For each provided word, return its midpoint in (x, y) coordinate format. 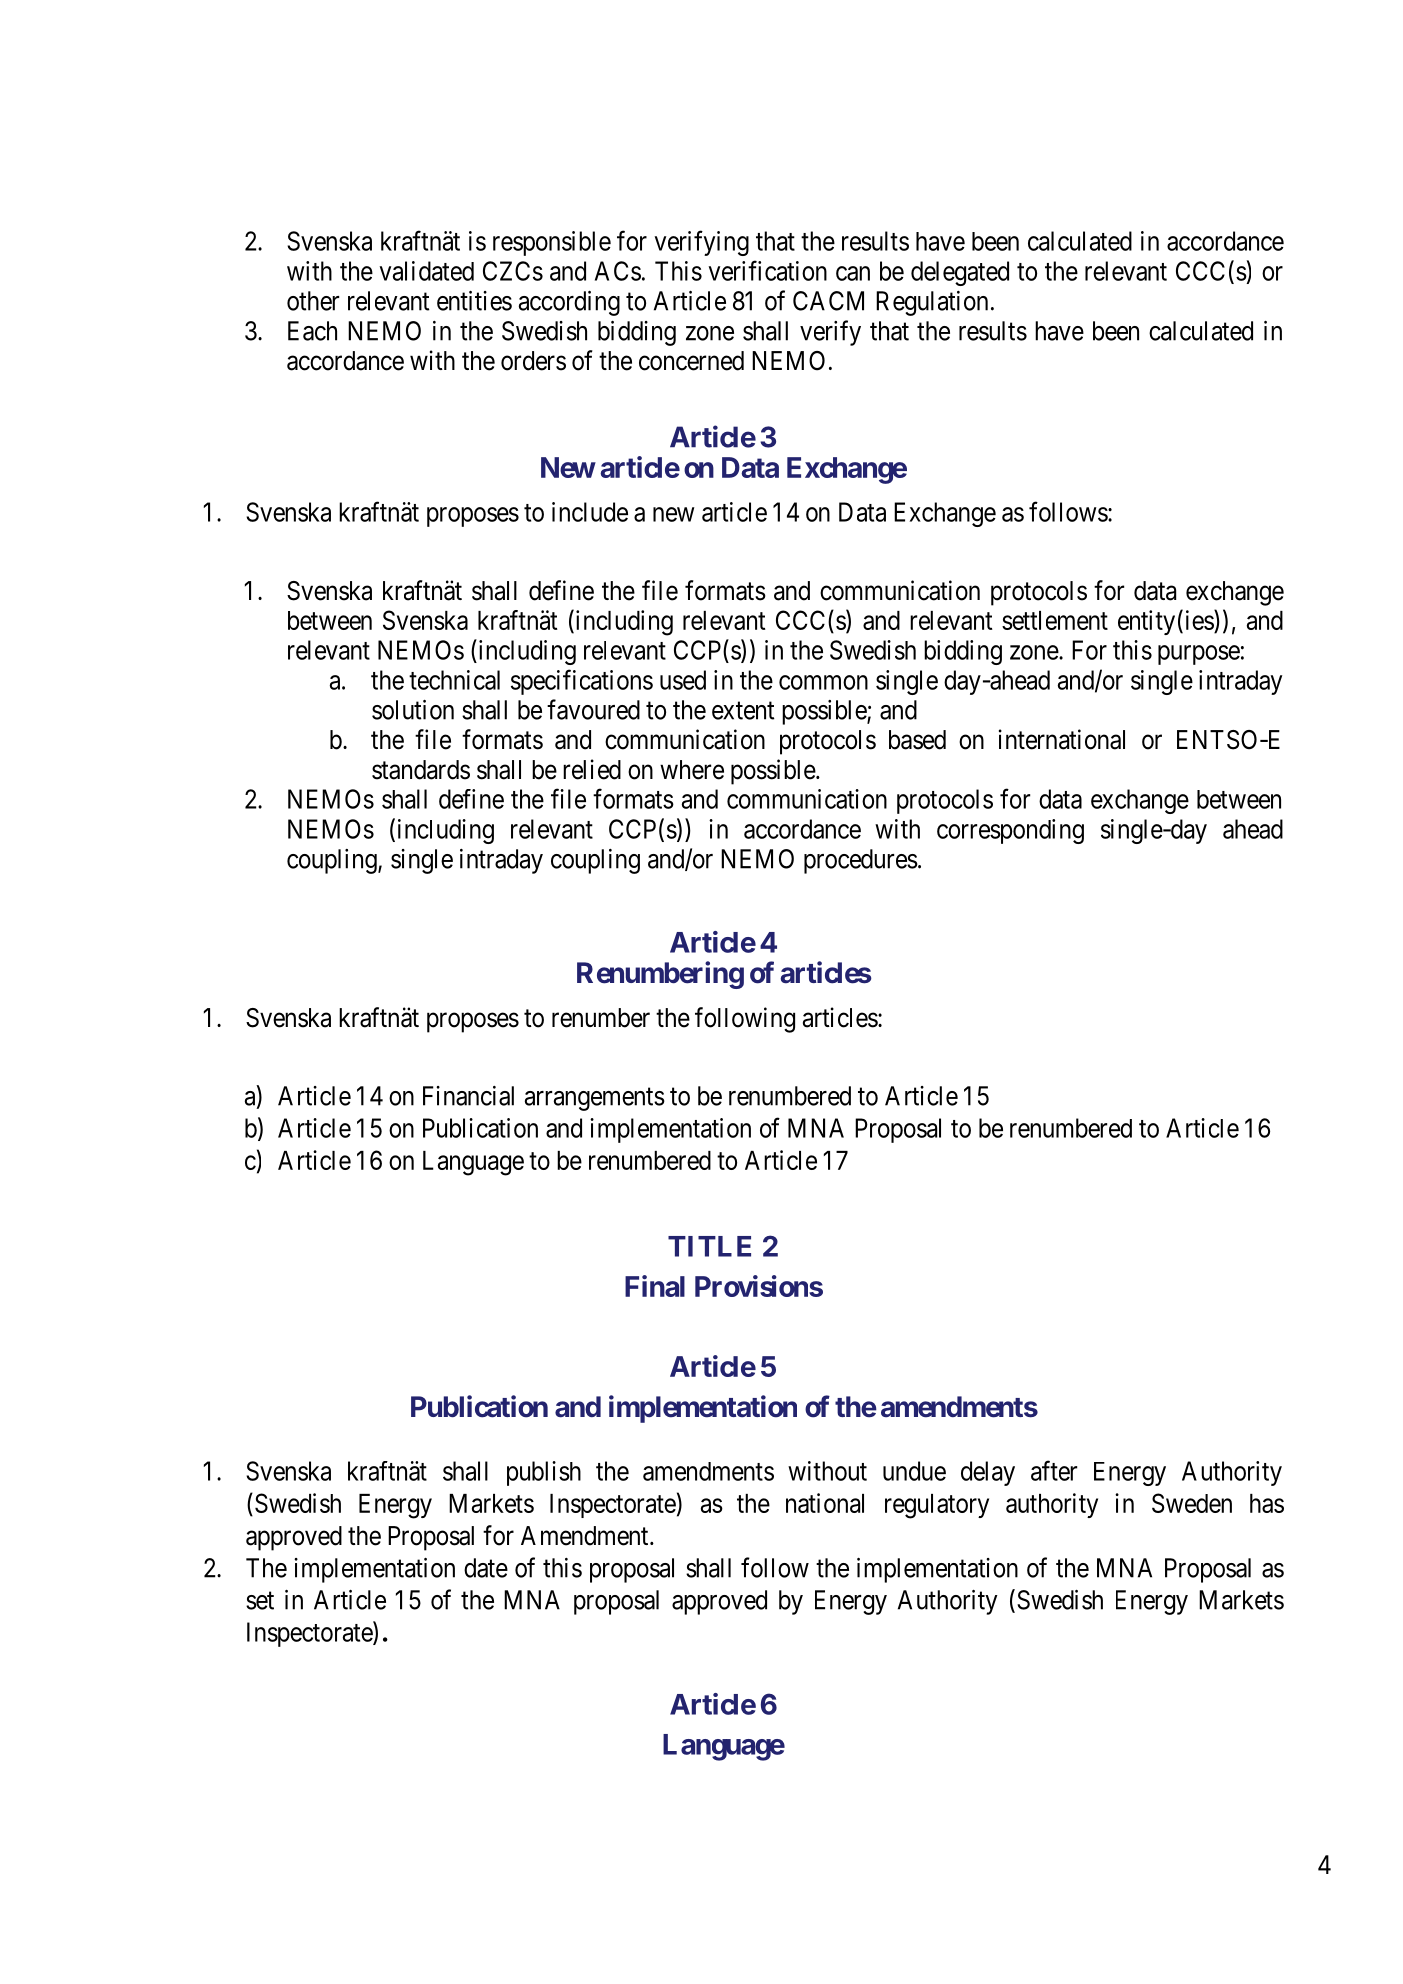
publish (544, 1473)
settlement (1055, 620)
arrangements (595, 1099)
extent (743, 711)
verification (767, 270)
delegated (960, 273)
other (313, 301)
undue (914, 1471)
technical (454, 680)
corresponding (1010, 831)
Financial (468, 1096)
